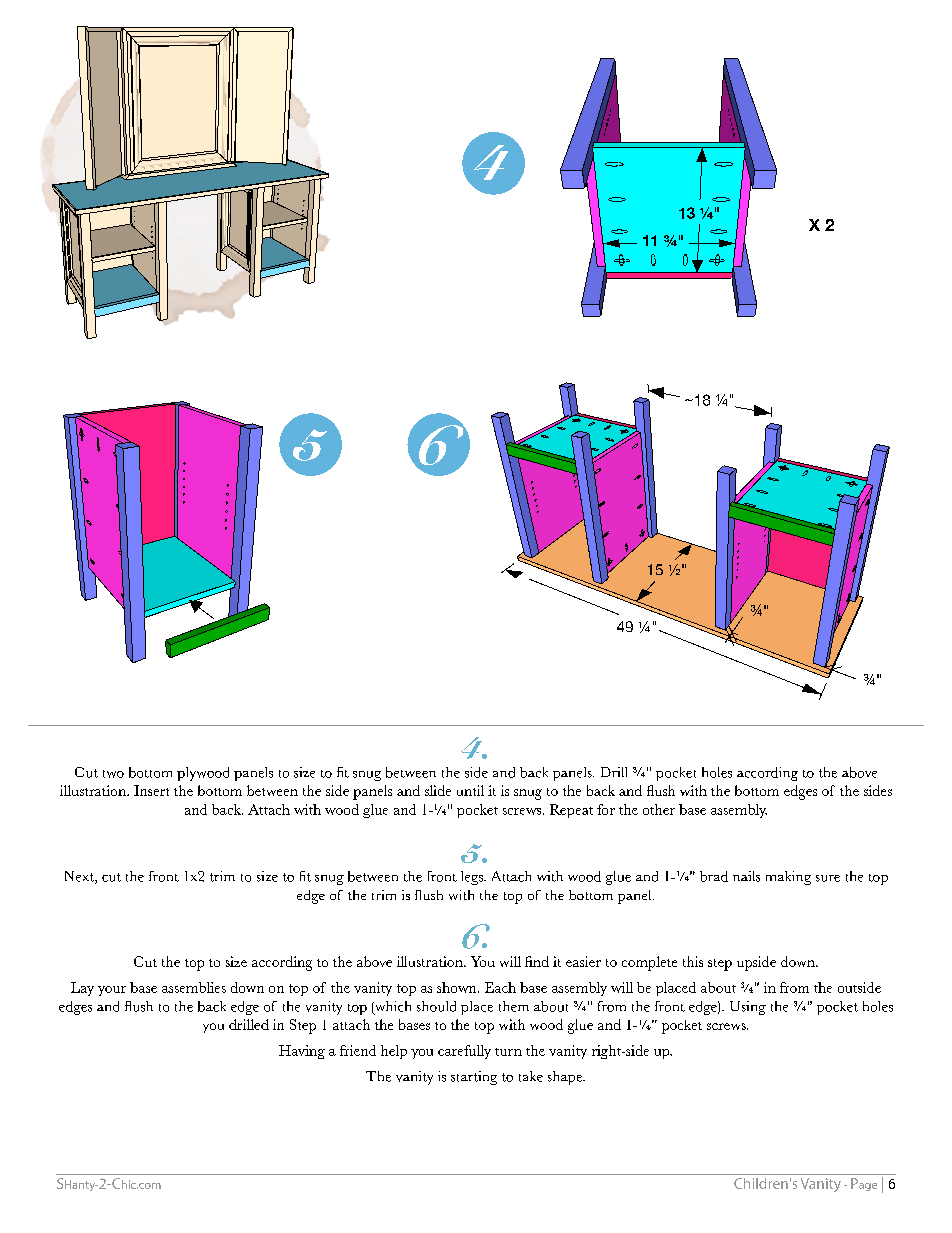 The width and height of the image is (952, 1233). I want to click on shape, so click(566, 1078).
